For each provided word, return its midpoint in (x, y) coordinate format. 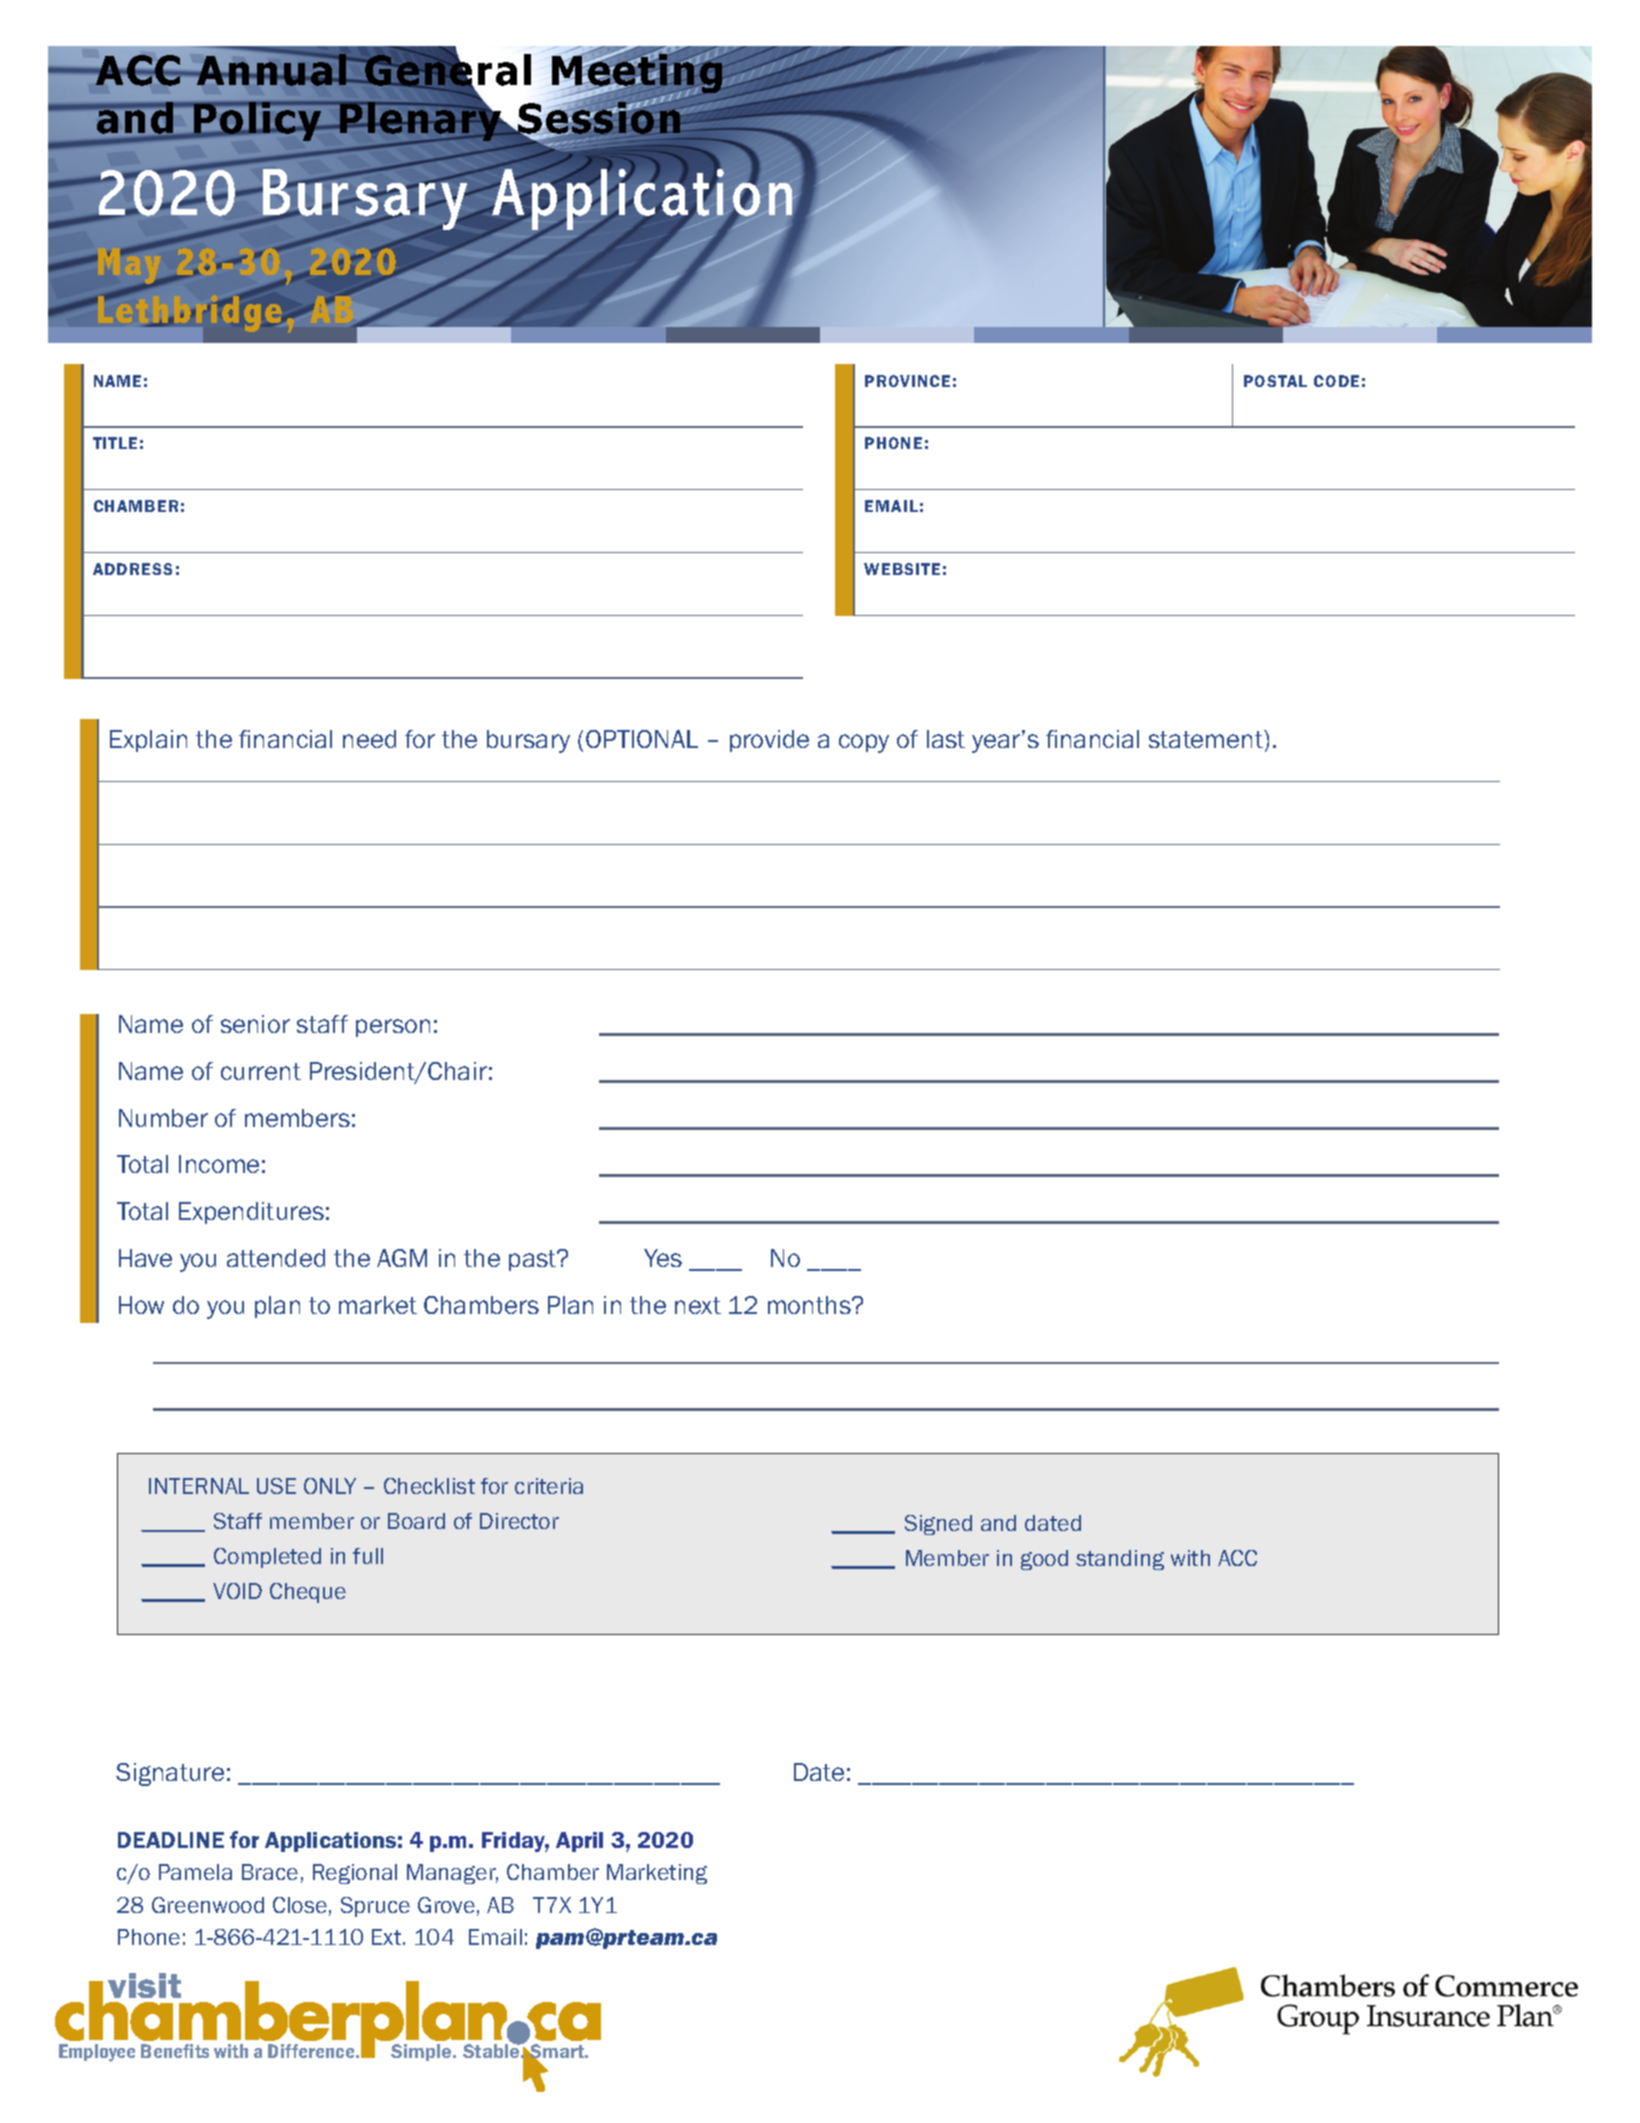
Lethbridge (190, 310)
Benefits (175, 2051)
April (579, 1842)
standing (1120, 1560)
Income (219, 1164)
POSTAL (1275, 381)
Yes (663, 1258)
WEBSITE (902, 569)
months (810, 1305)
